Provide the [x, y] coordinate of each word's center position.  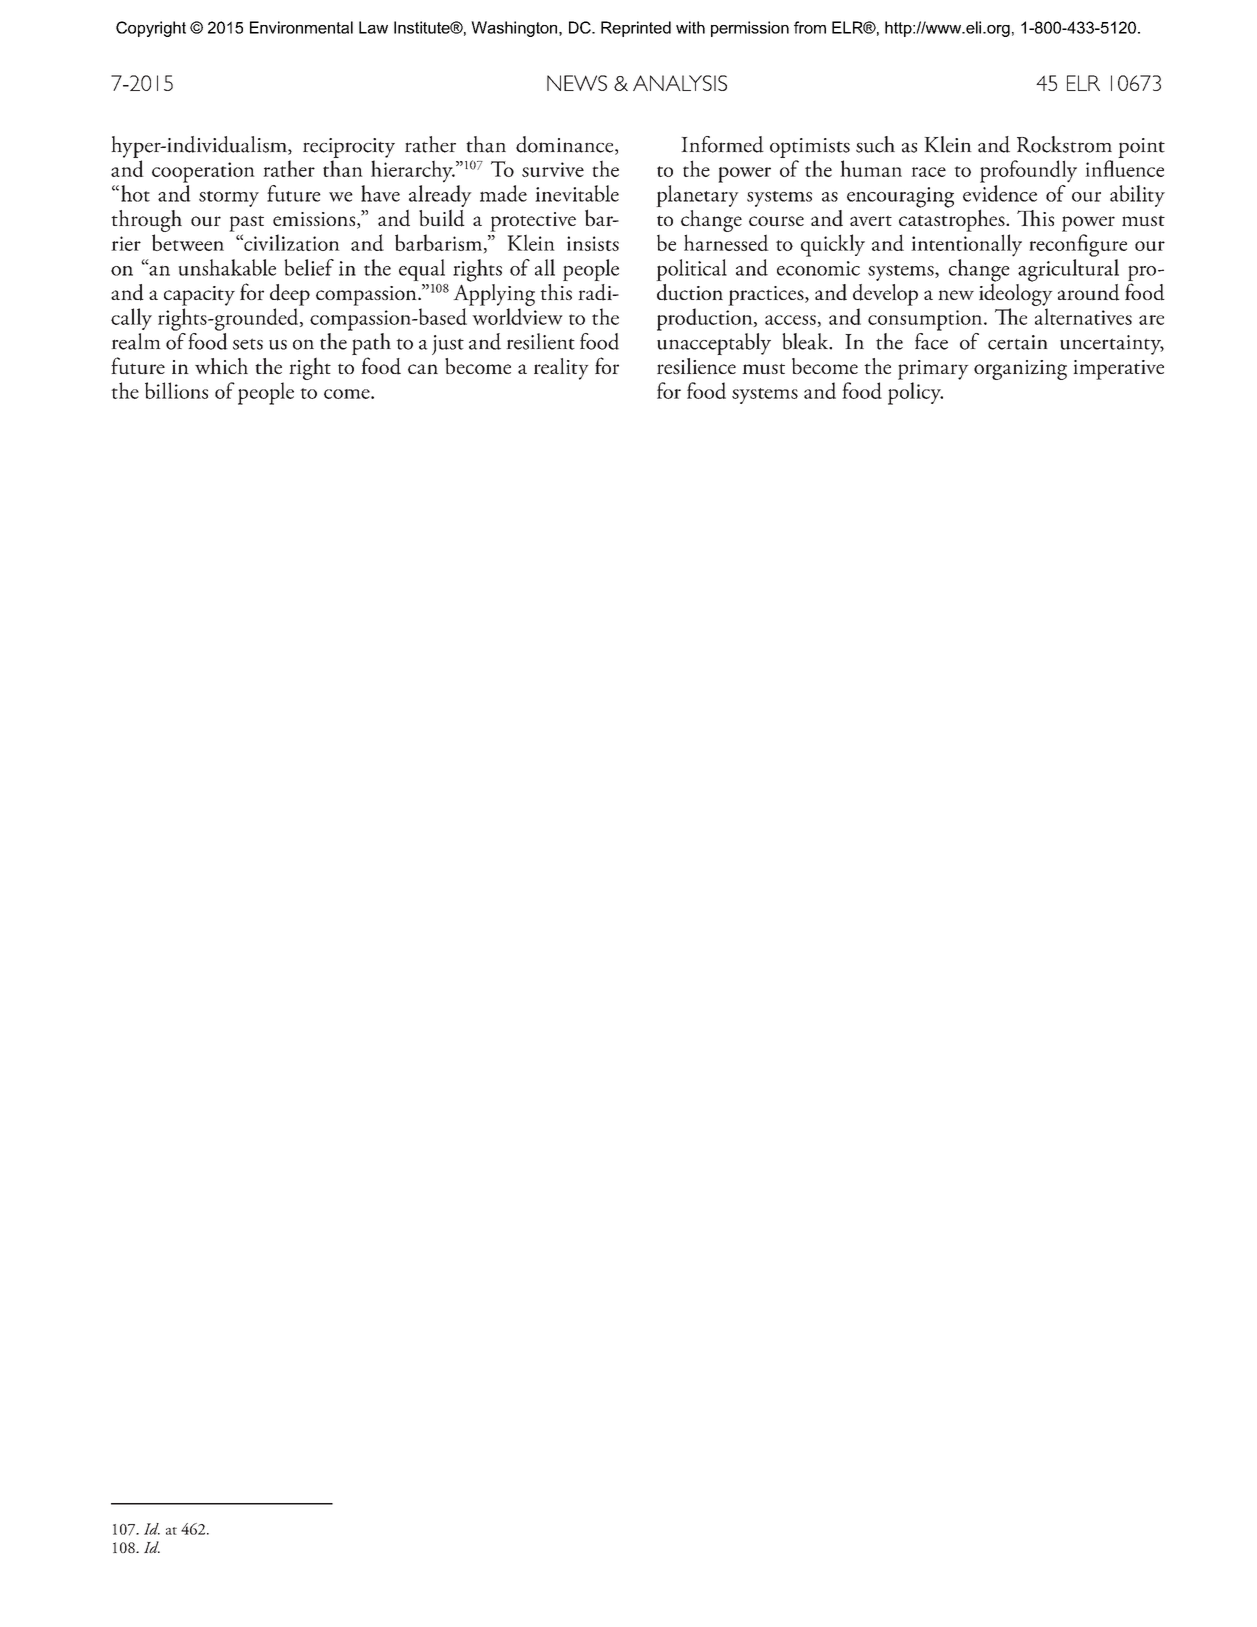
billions [176, 390]
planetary [697, 196]
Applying [494, 293]
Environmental [301, 27]
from [810, 27]
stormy [229, 199]
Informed [722, 144]
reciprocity [349, 148]
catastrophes [953, 219]
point [1141, 148]
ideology [1016, 293]
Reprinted [636, 29]
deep [290, 295]
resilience [696, 366]
